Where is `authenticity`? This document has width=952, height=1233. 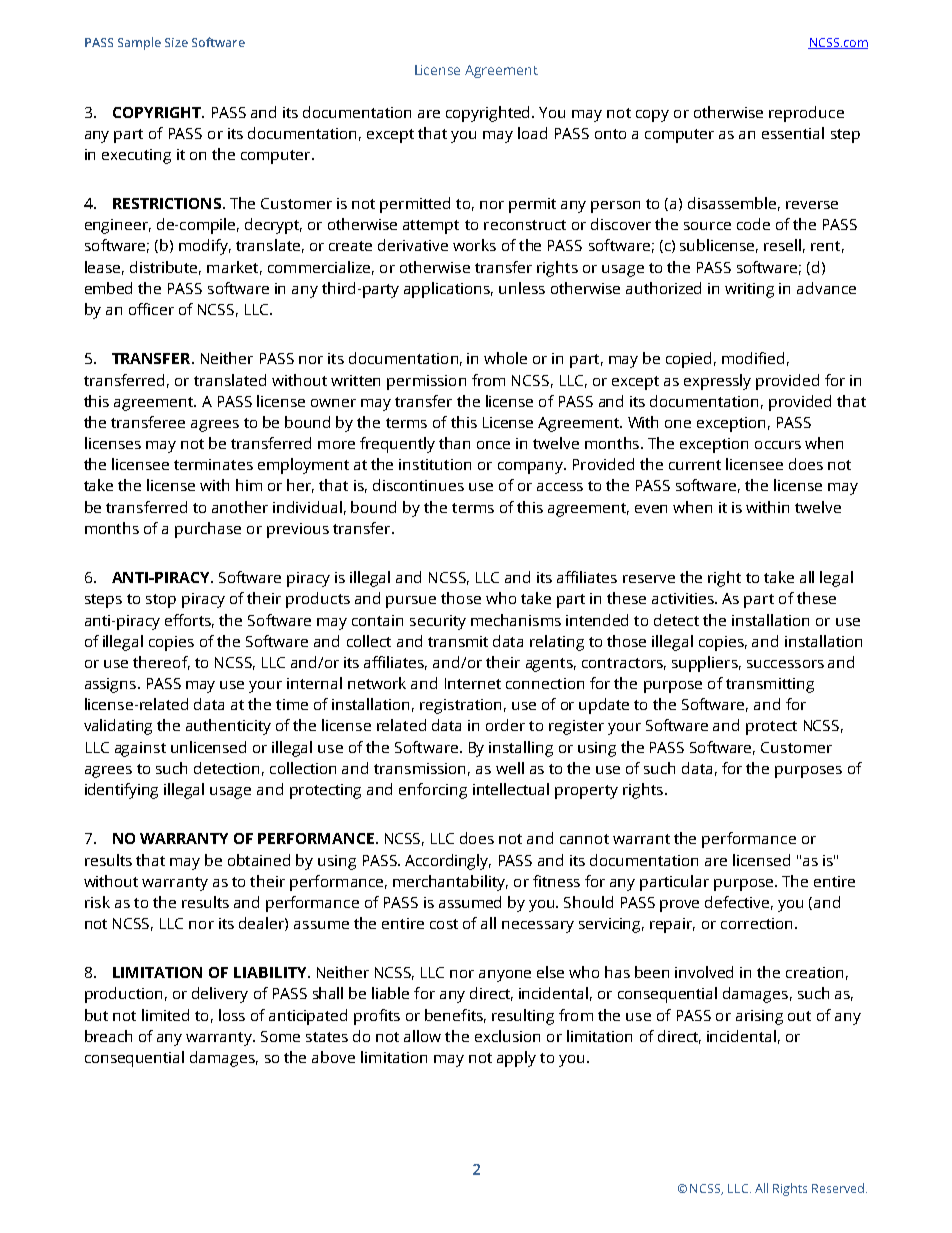
authenticity is located at coordinates (228, 727).
